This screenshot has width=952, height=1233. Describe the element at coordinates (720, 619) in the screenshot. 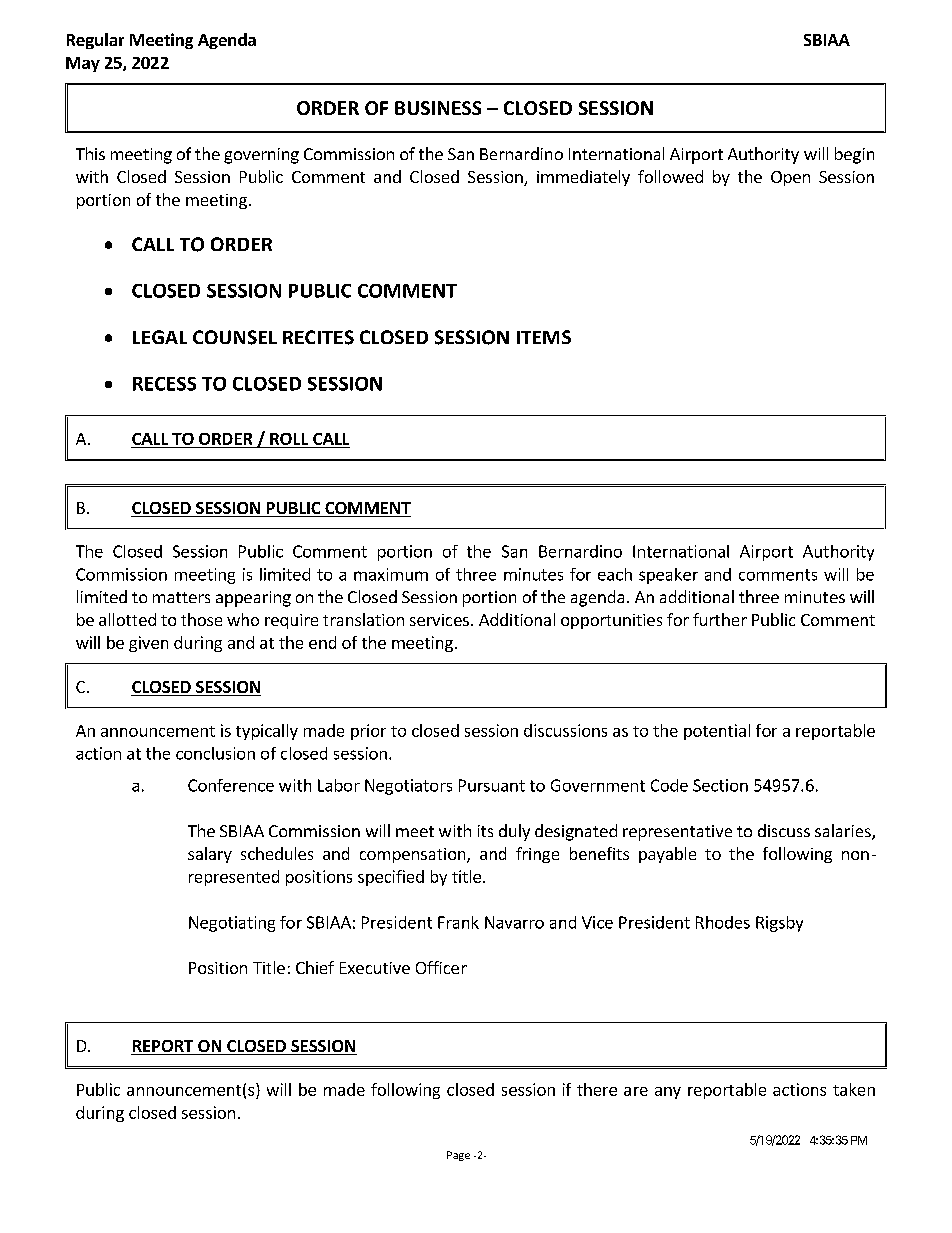

I see `further` at that location.
